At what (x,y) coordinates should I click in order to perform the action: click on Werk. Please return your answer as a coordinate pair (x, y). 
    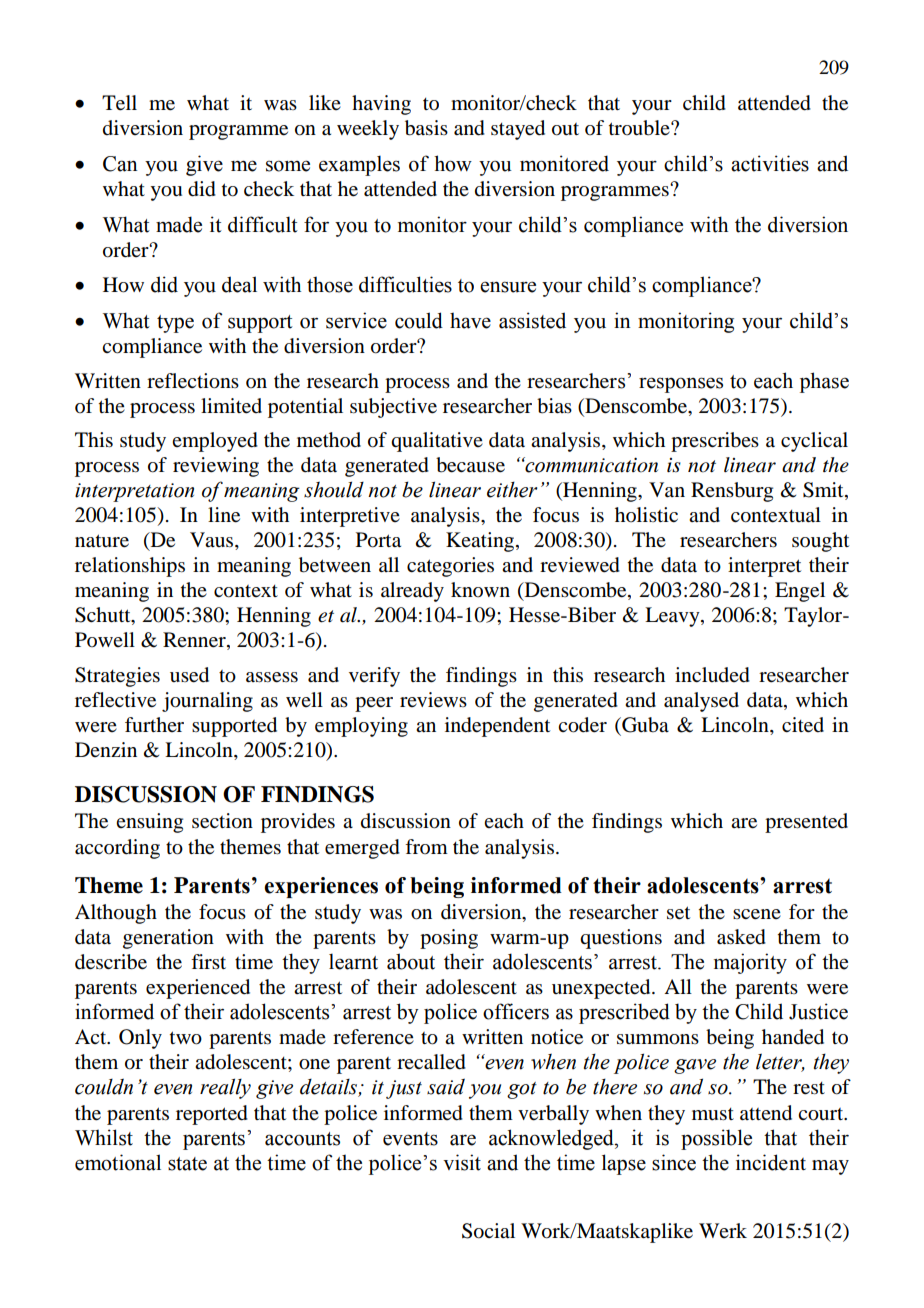
    Looking at the image, I should click on (723, 1230).
